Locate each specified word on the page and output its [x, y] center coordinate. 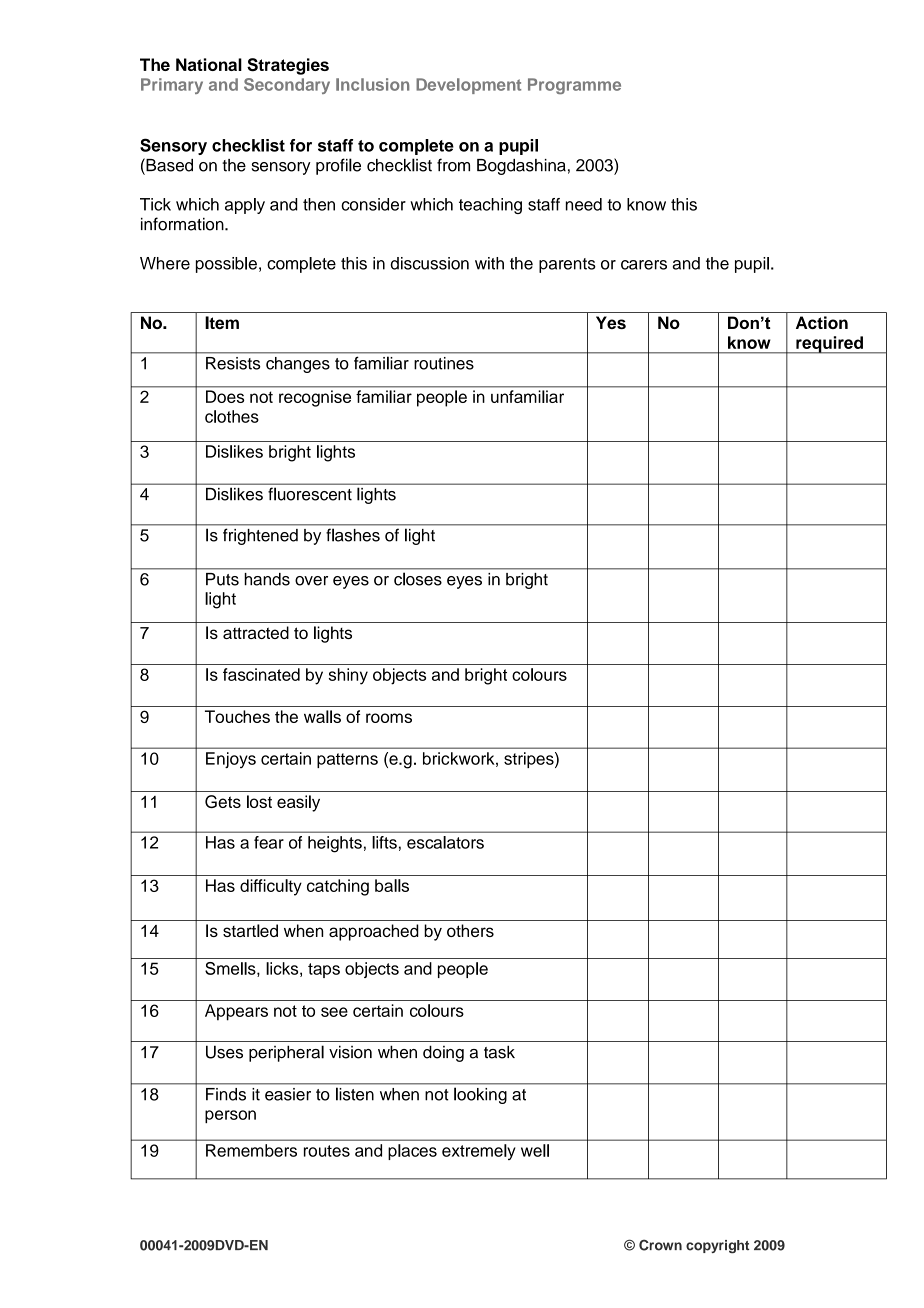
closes [418, 579]
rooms [389, 718]
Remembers [251, 1150]
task [499, 1052]
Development [468, 86]
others [470, 930]
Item [222, 322]
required [829, 345]
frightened [260, 537]
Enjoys [231, 760]
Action [822, 322]
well [535, 1150]
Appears [236, 1012]
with [489, 263]
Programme [574, 86]
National [209, 64]
